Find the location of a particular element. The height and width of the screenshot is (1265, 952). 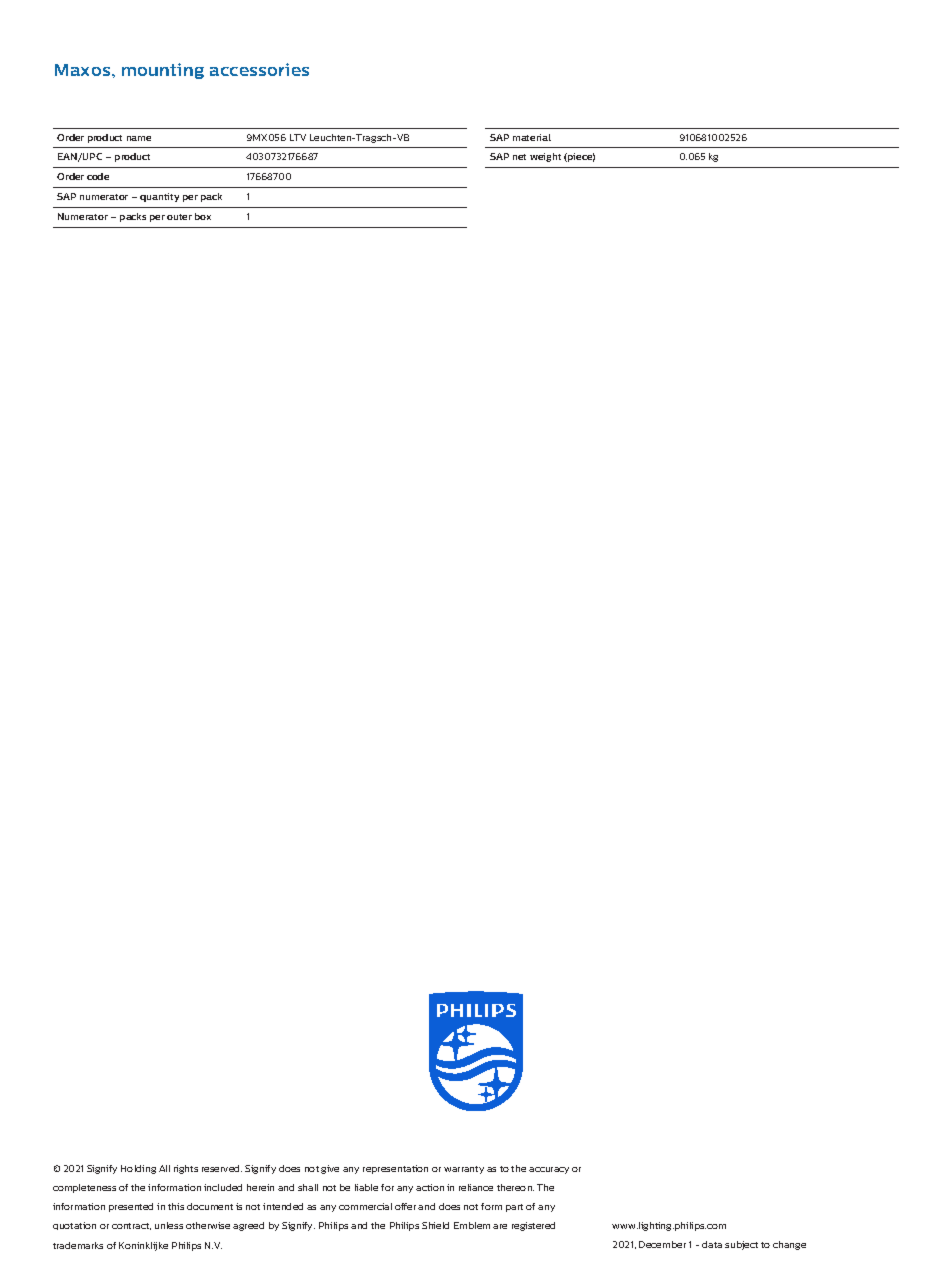

mounting is located at coordinates (163, 71).
